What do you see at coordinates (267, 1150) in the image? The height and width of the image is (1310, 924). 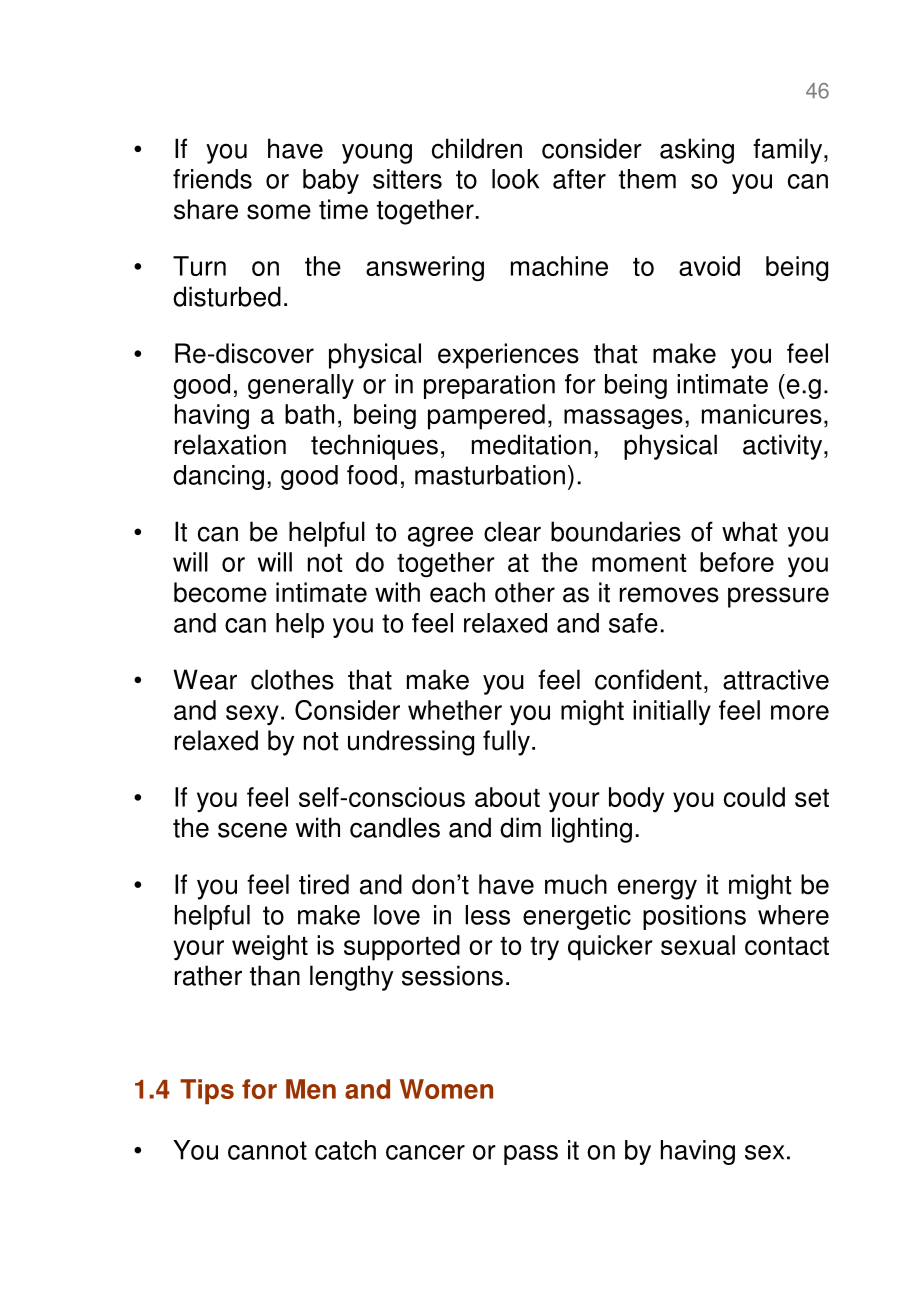 I see `cannot` at bounding box center [267, 1150].
